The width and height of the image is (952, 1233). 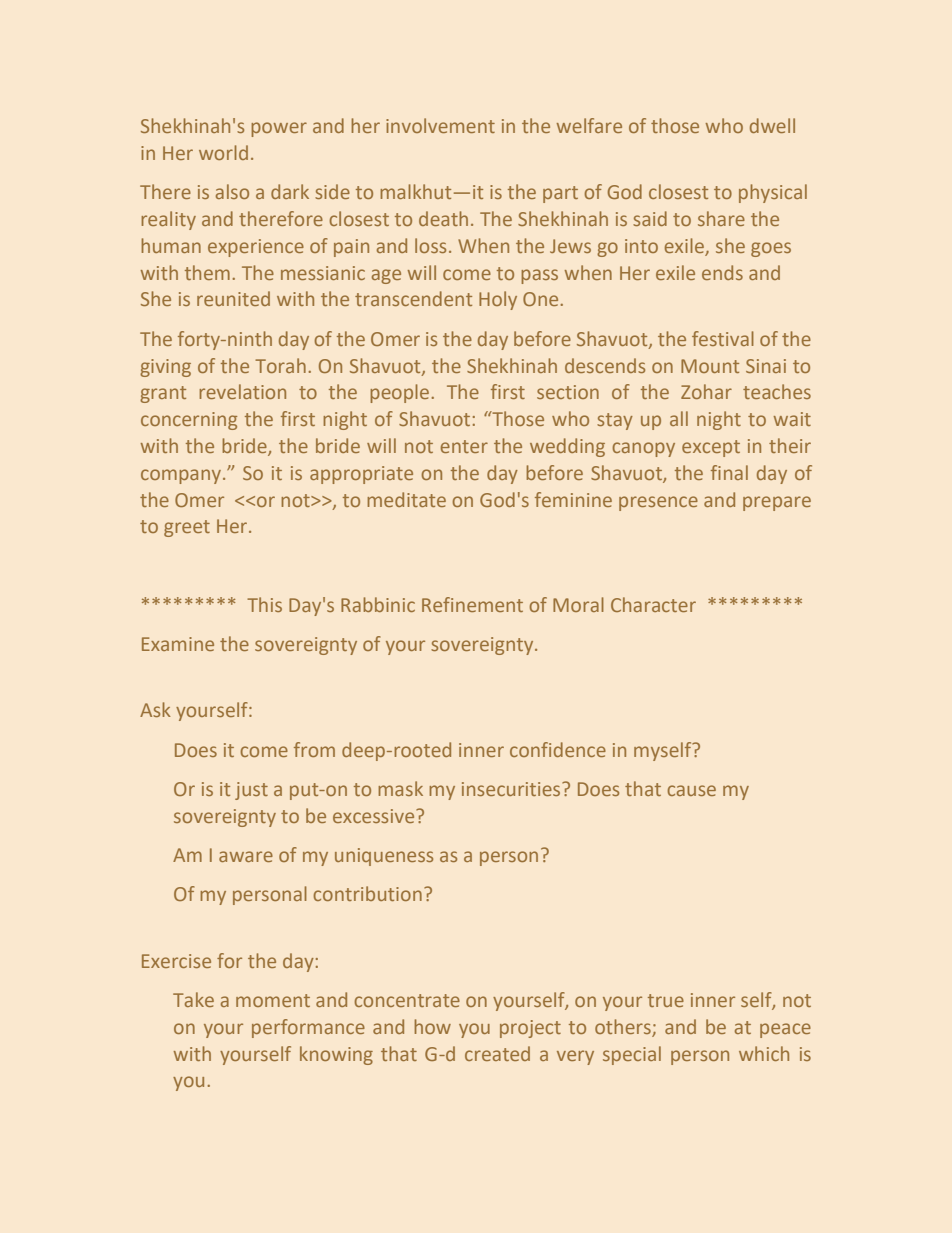 I want to click on dwell, so click(x=772, y=125).
